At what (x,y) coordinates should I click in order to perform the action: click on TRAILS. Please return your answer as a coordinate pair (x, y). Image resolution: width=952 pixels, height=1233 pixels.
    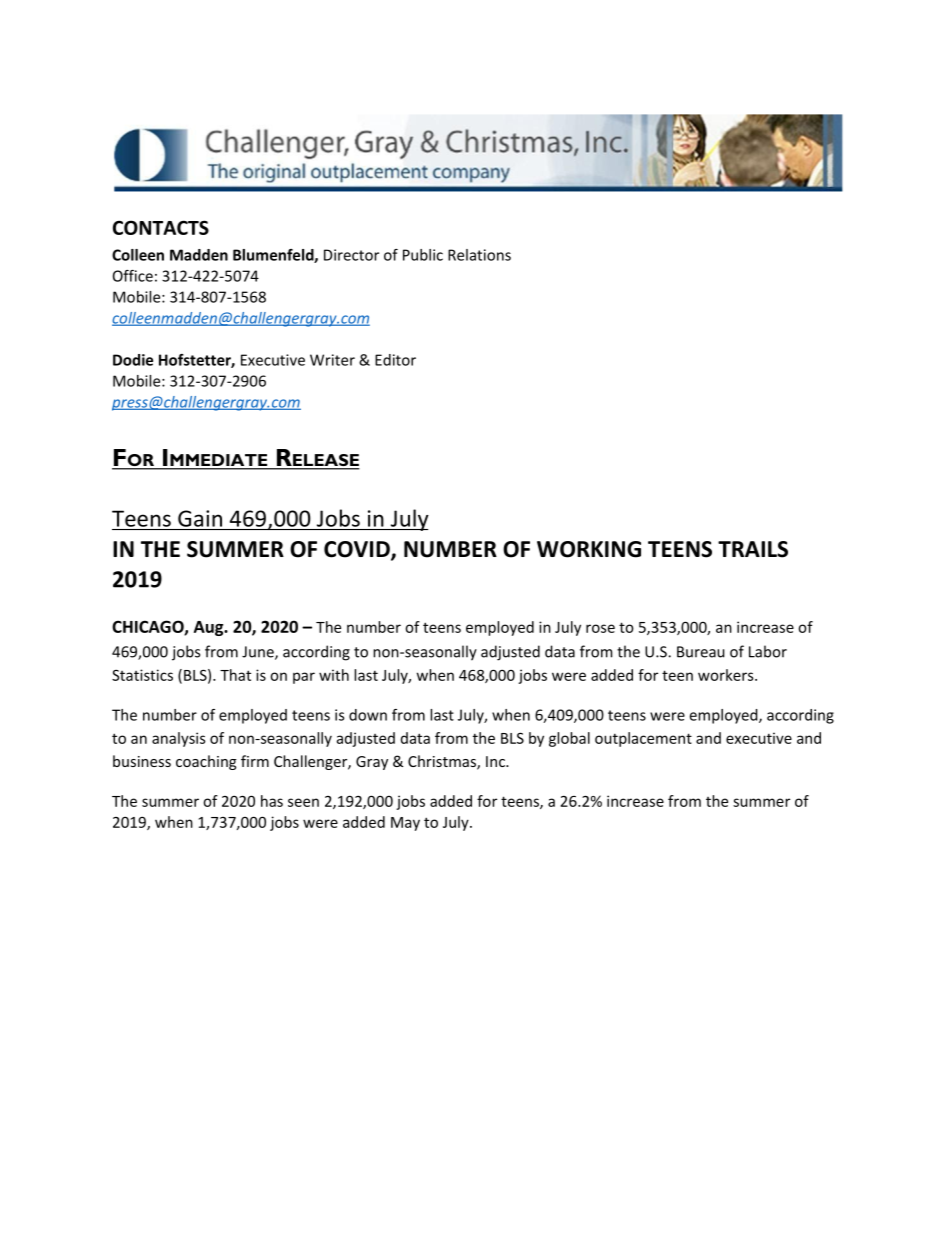
    Looking at the image, I should click on (753, 549).
